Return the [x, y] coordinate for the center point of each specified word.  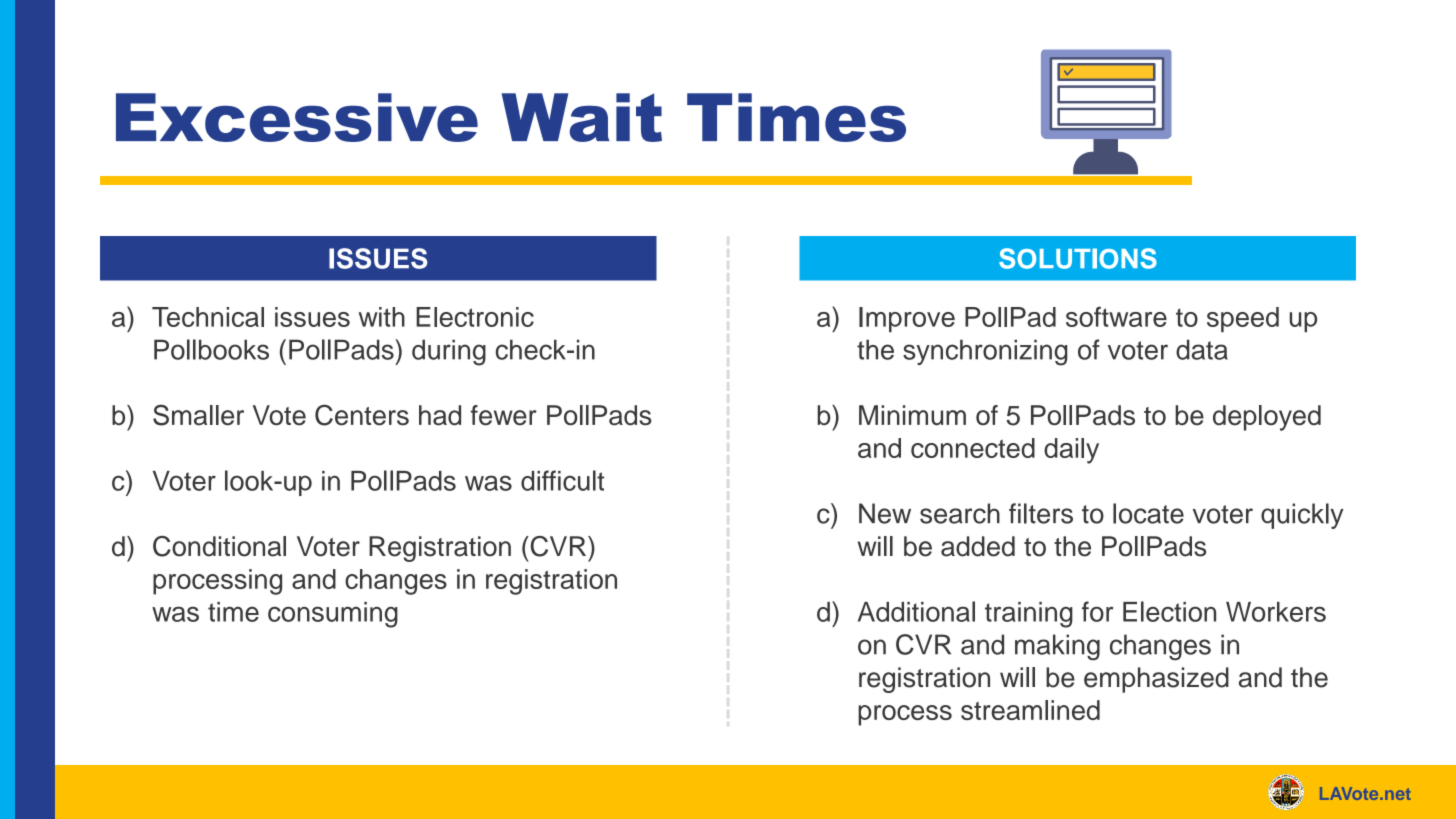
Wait [582, 117]
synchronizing [985, 352]
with [382, 317]
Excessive [297, 117]
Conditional [219, 546]
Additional [916, 611]
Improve [907, 319]
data [1202, 349]
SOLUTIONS [1078, 258]
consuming [333, 615]
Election [1169, 611]
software [1116, 316]
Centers [362, 415]
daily [1071, 451]
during [449, 352]
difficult [562, 480]
